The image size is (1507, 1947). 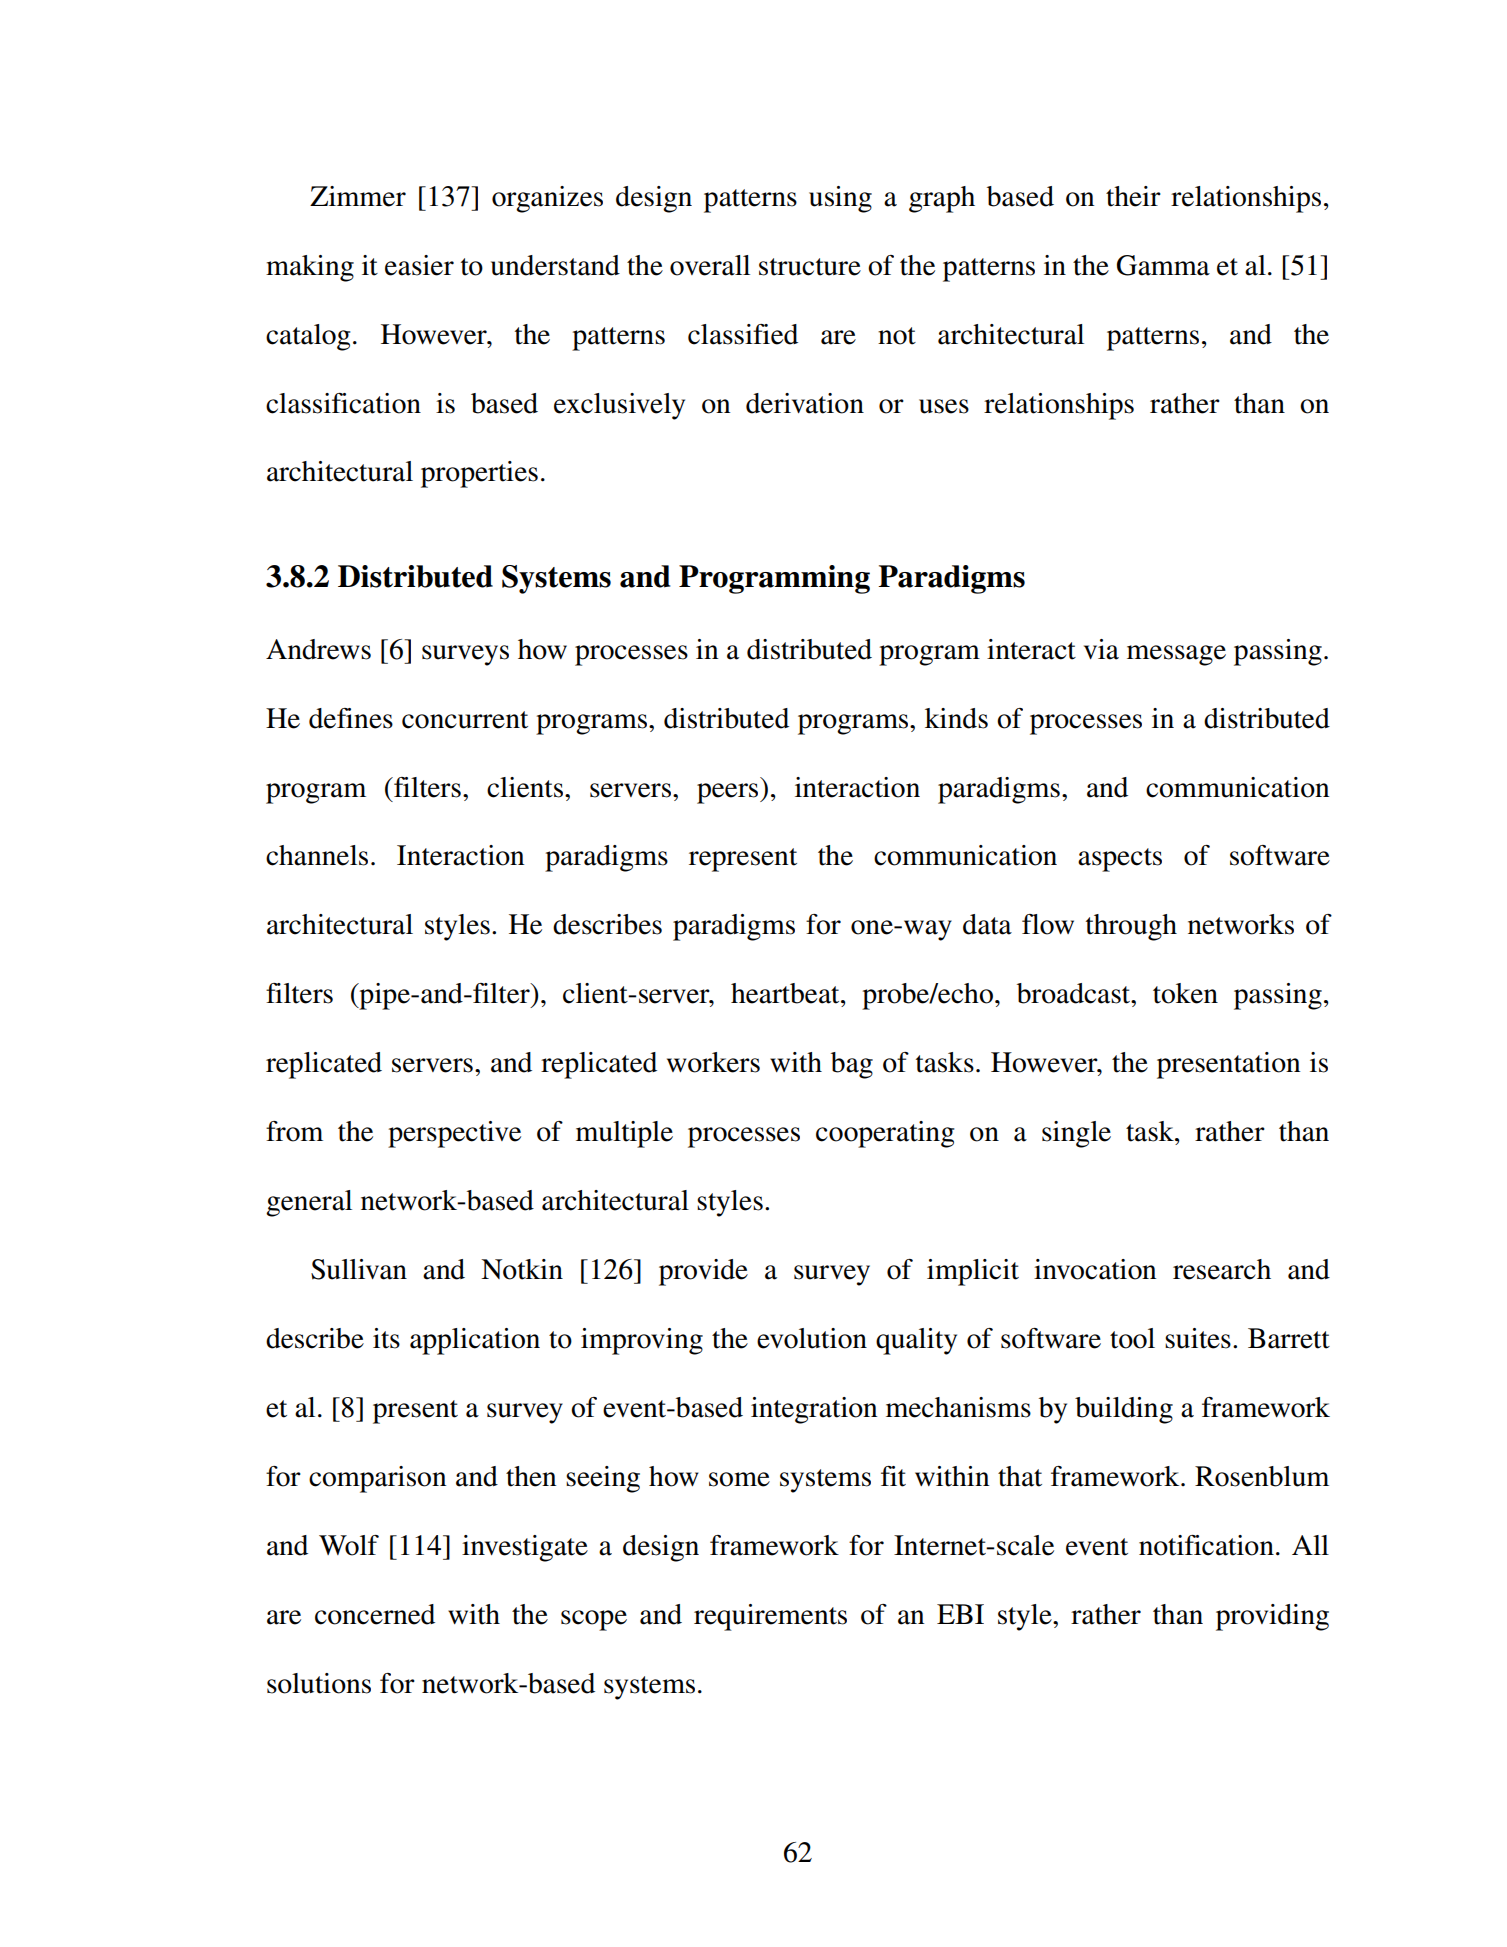 I want to click on evolution, so click(x=812, y=1338).
